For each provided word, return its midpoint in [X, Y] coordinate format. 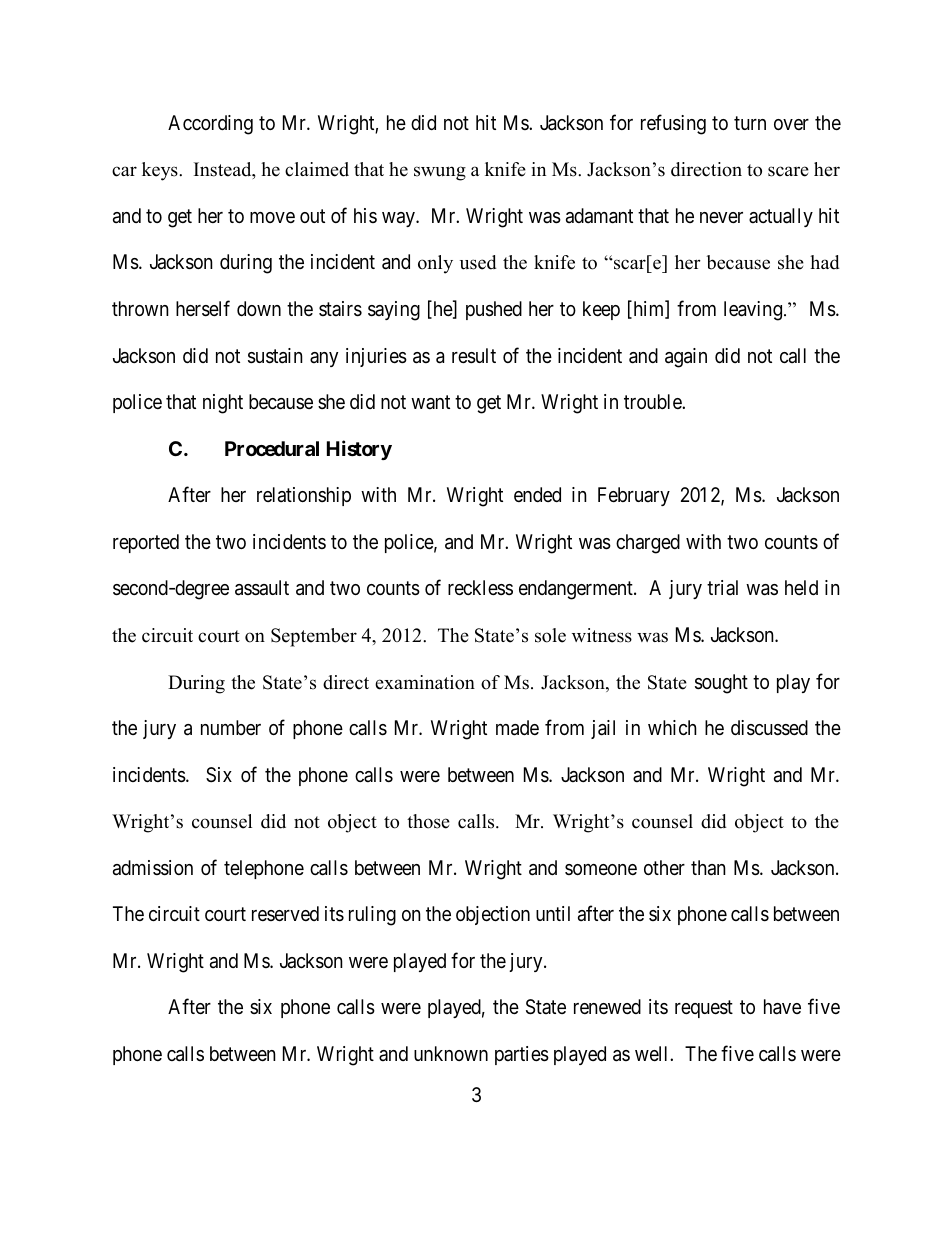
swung [440, 173]
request [704, 1009]
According [210, 125]
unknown [451, 1053]
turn [750, 123]
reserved [285, 913]
